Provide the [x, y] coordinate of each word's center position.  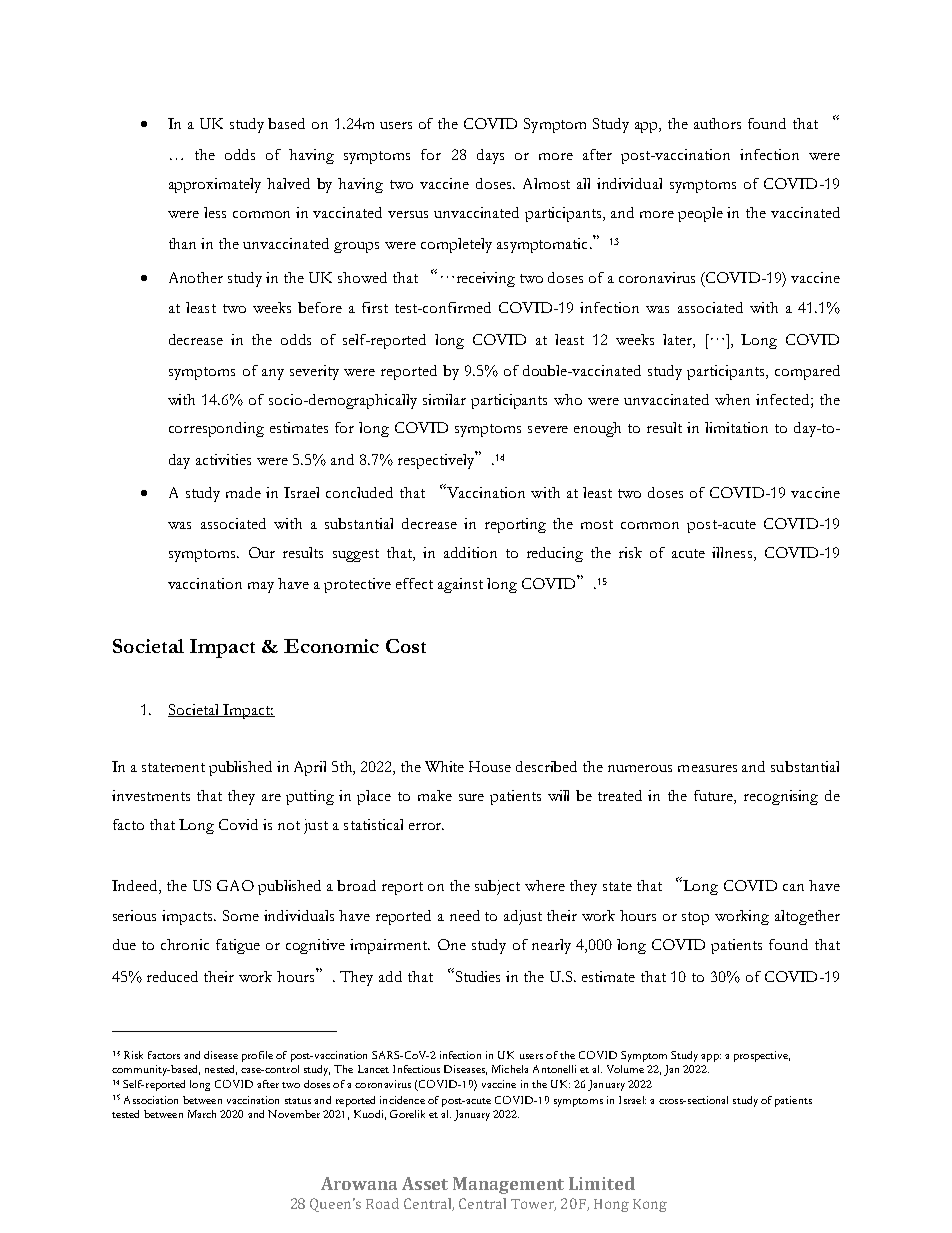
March [202, 1114]
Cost [406, 646]
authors [717, 123]
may [261, 587]
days [490, 156]
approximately [215, 185]
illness [733, 554]
